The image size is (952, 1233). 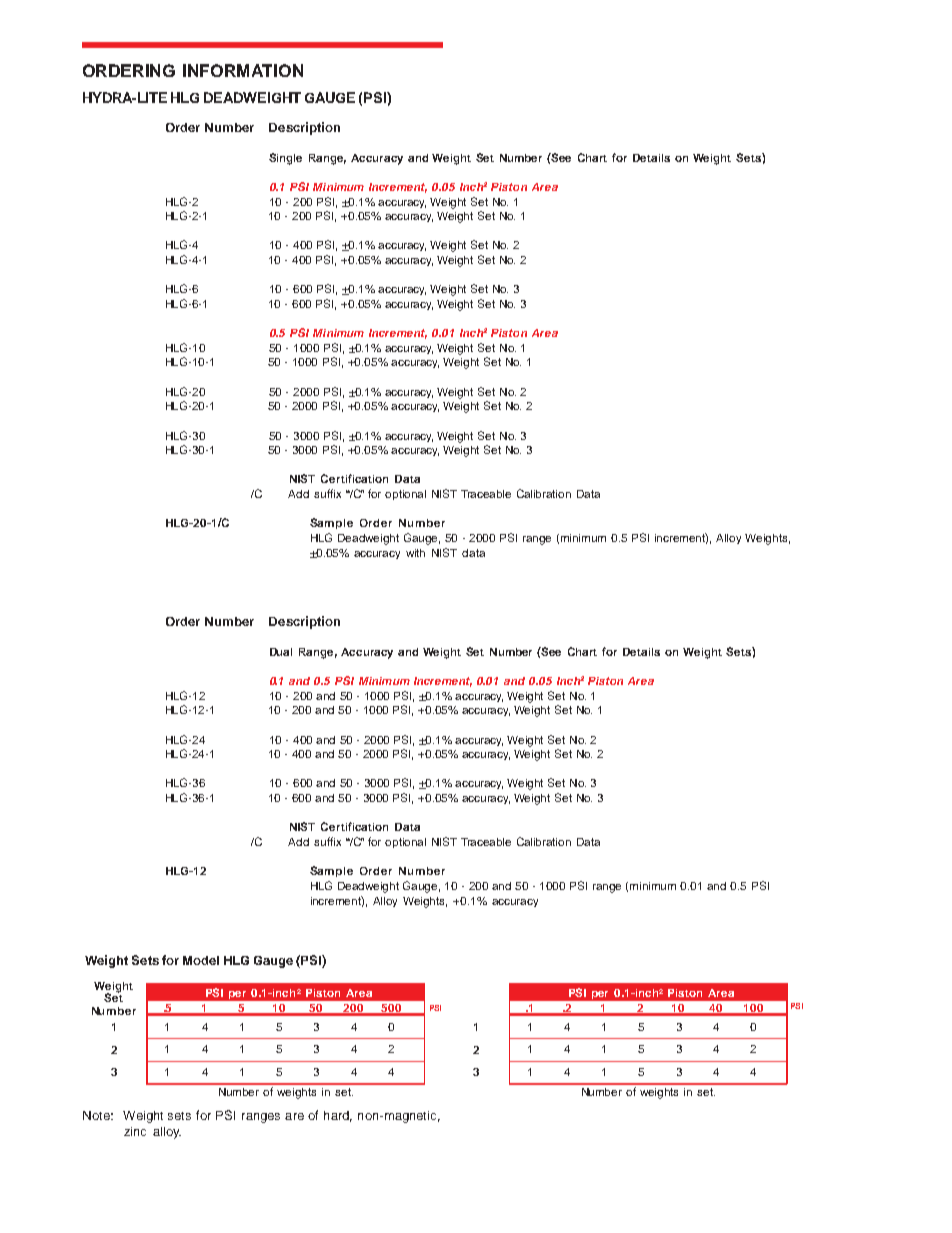 What do you see at coordinates (243, 70) in the screenshot?
I see `INFORMATION` at bounding box center [243, 70].
